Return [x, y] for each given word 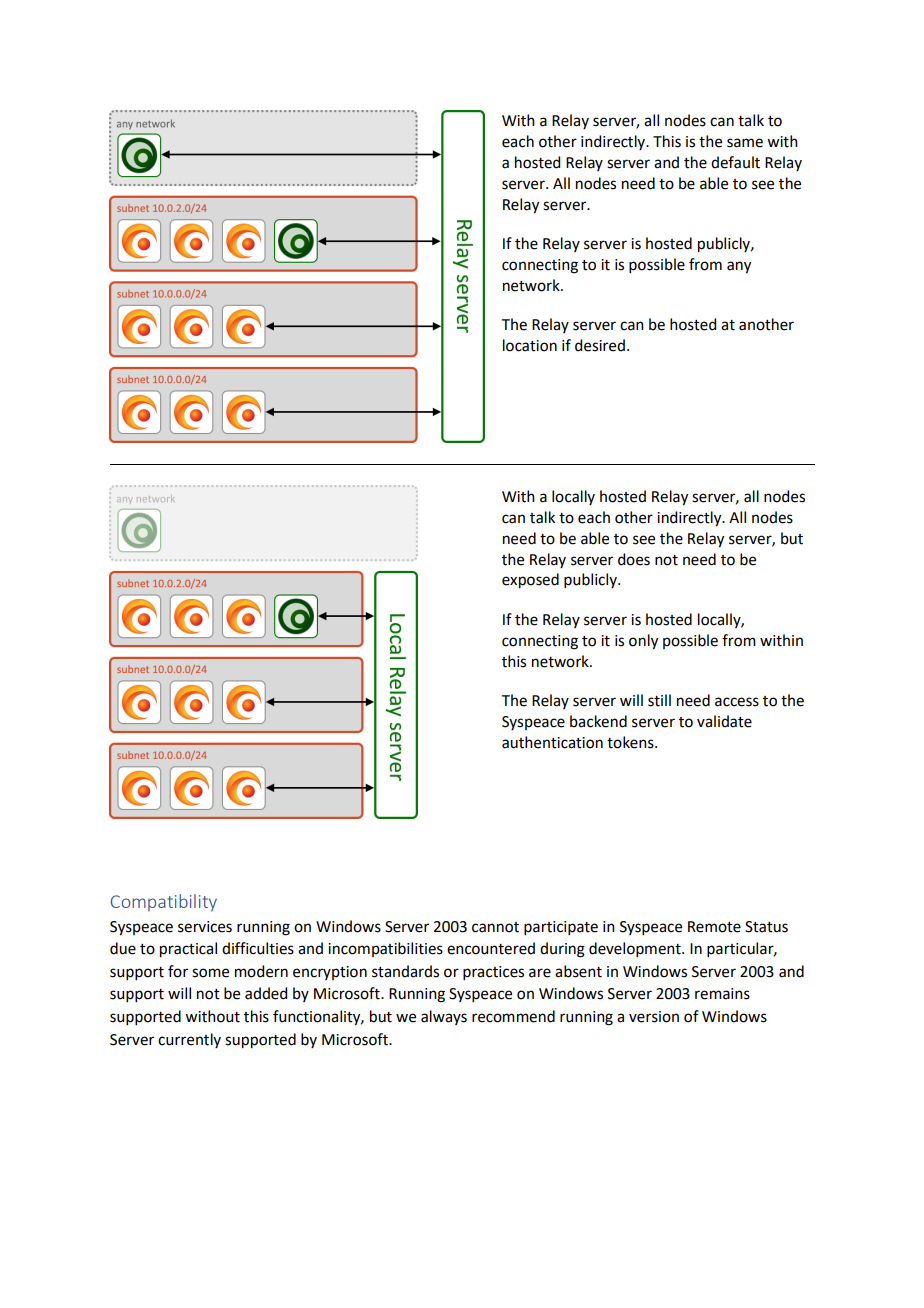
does [634, 559]
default [735, 162]
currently [189, 1040]
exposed [530, 581]
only [643, 642]
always [444, 1017]
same [745, 143]
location [530, 345]
